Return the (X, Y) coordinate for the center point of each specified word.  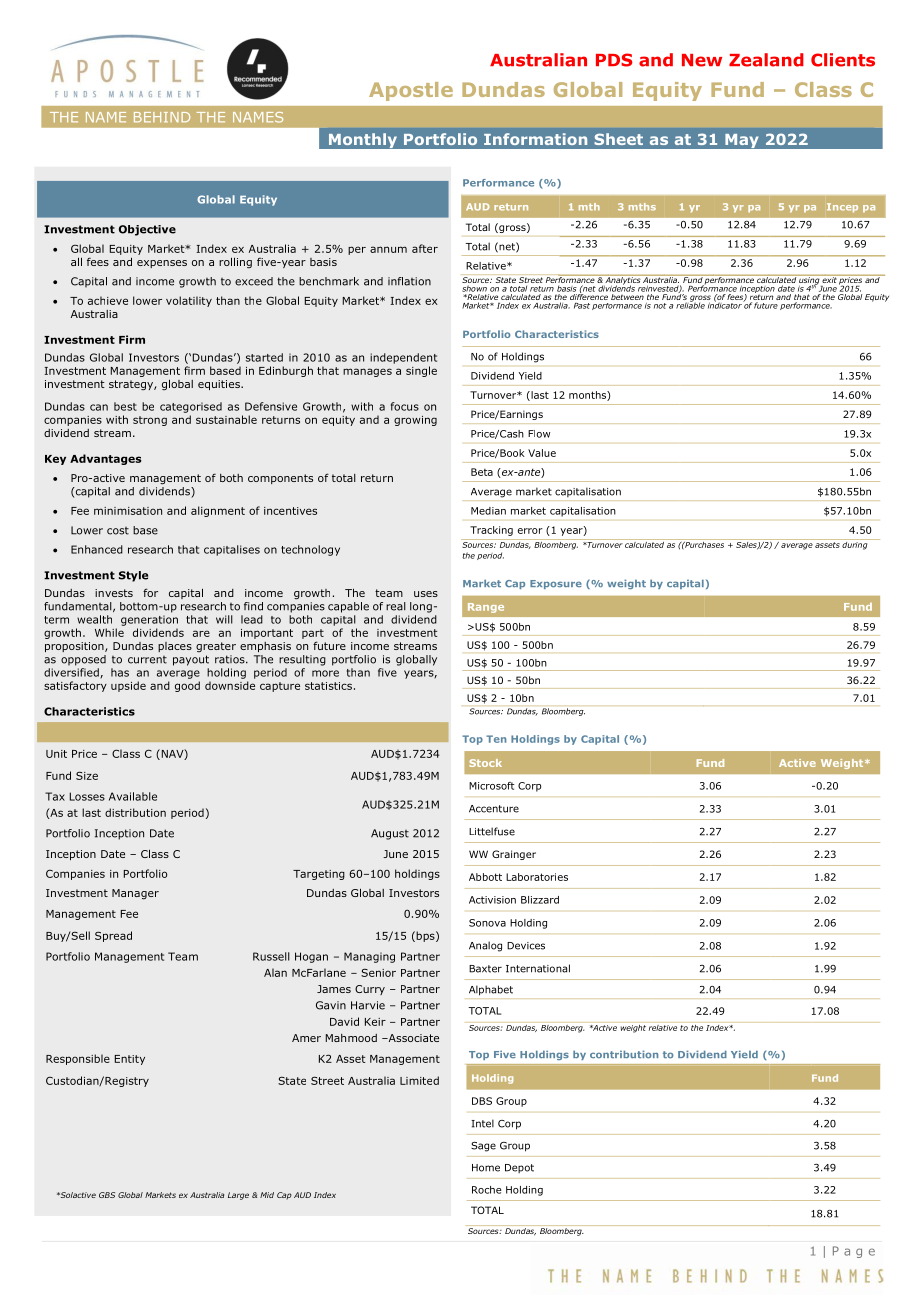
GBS (107, 1195)
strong (150, 421)
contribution (624, 1054)
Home (486, 1168)
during (855, 544)
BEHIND (162, 117)
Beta (482, 472)
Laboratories (537, 877)
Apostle (411, 91)
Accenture (494, 809)
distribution (135, 812)
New (702, 60)
